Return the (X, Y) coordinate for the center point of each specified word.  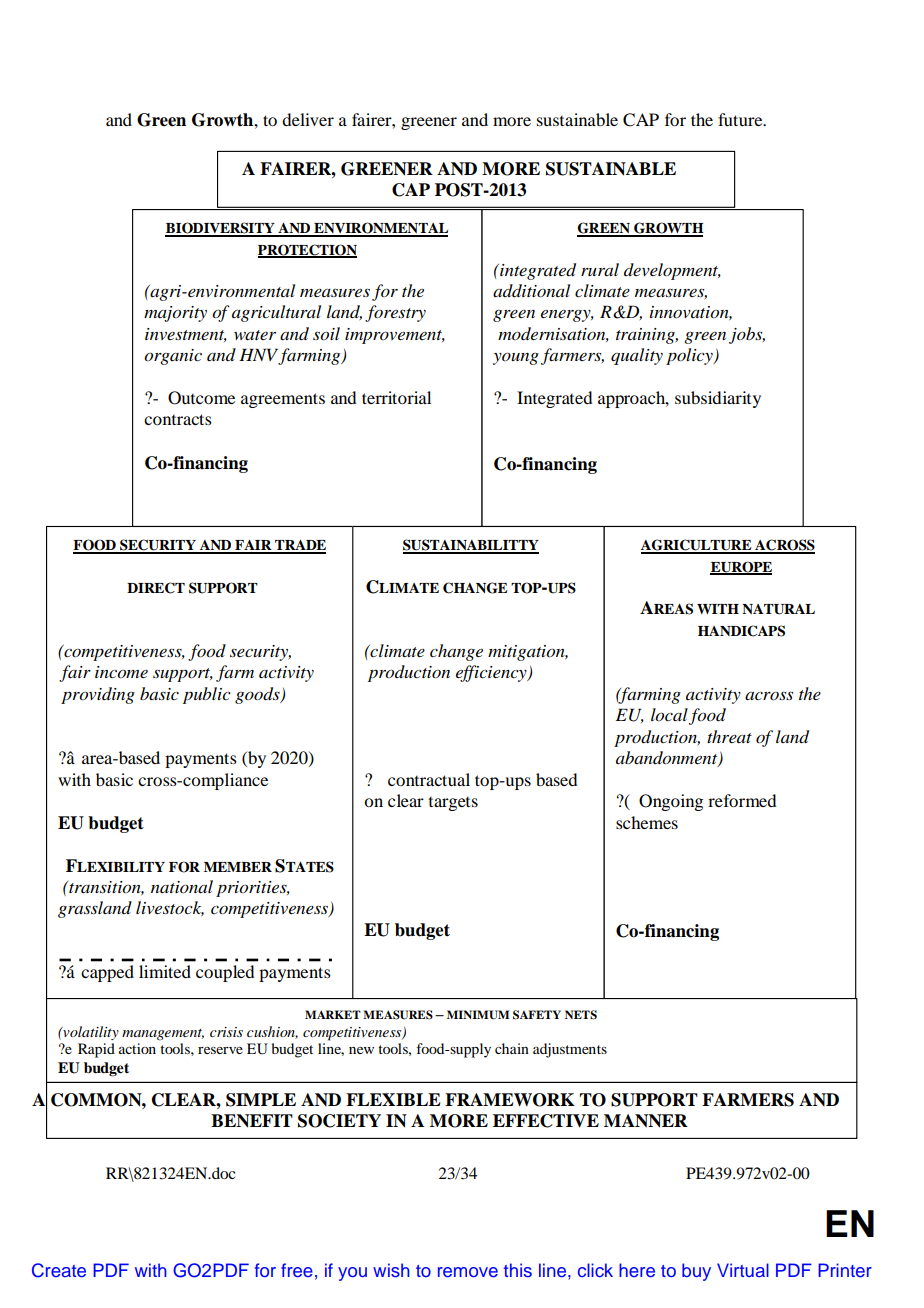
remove (468, 1272)
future (741, 119)
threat (729, 736)
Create (59, 1270)
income (121, 672)
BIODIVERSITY (221, 229)
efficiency (492, 673)
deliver (308, 119)
